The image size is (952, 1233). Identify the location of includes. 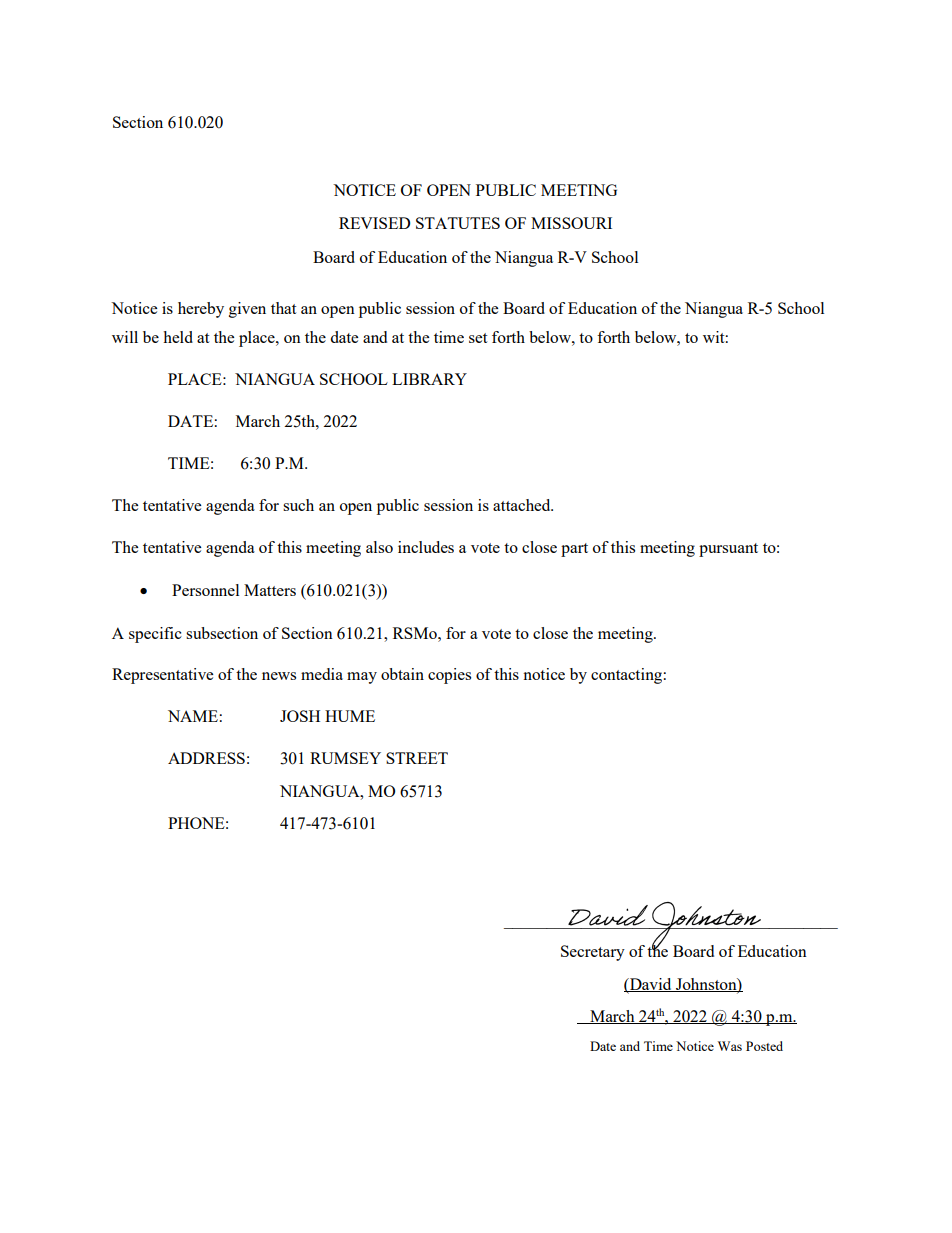
(426, 547).
